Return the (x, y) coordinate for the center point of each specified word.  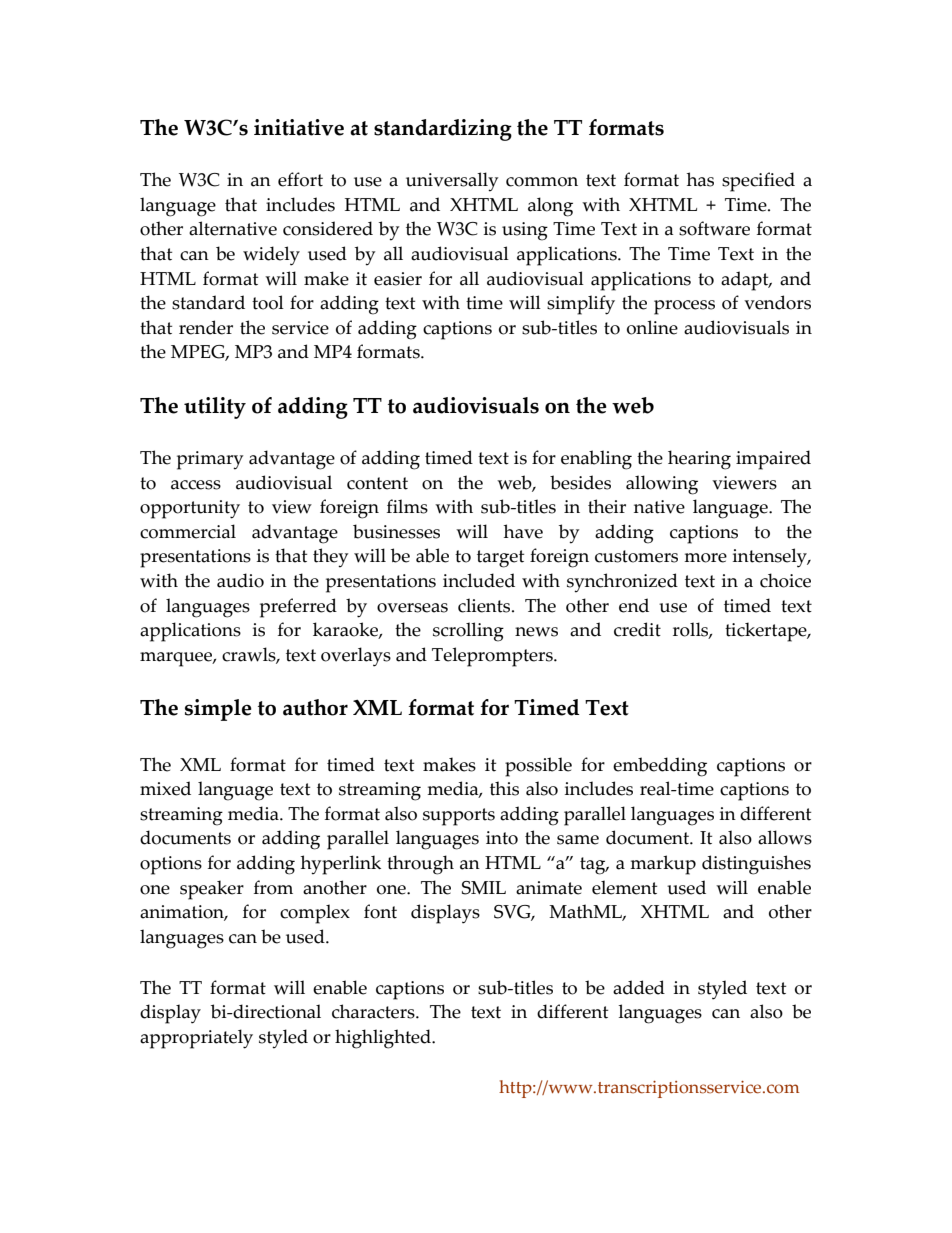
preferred (298, 608)
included (479, 580)
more (705, 558)
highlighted (384, 1039)
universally (452, 182)
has (700, 179)
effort (300, 179)
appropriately (196, 1039)
